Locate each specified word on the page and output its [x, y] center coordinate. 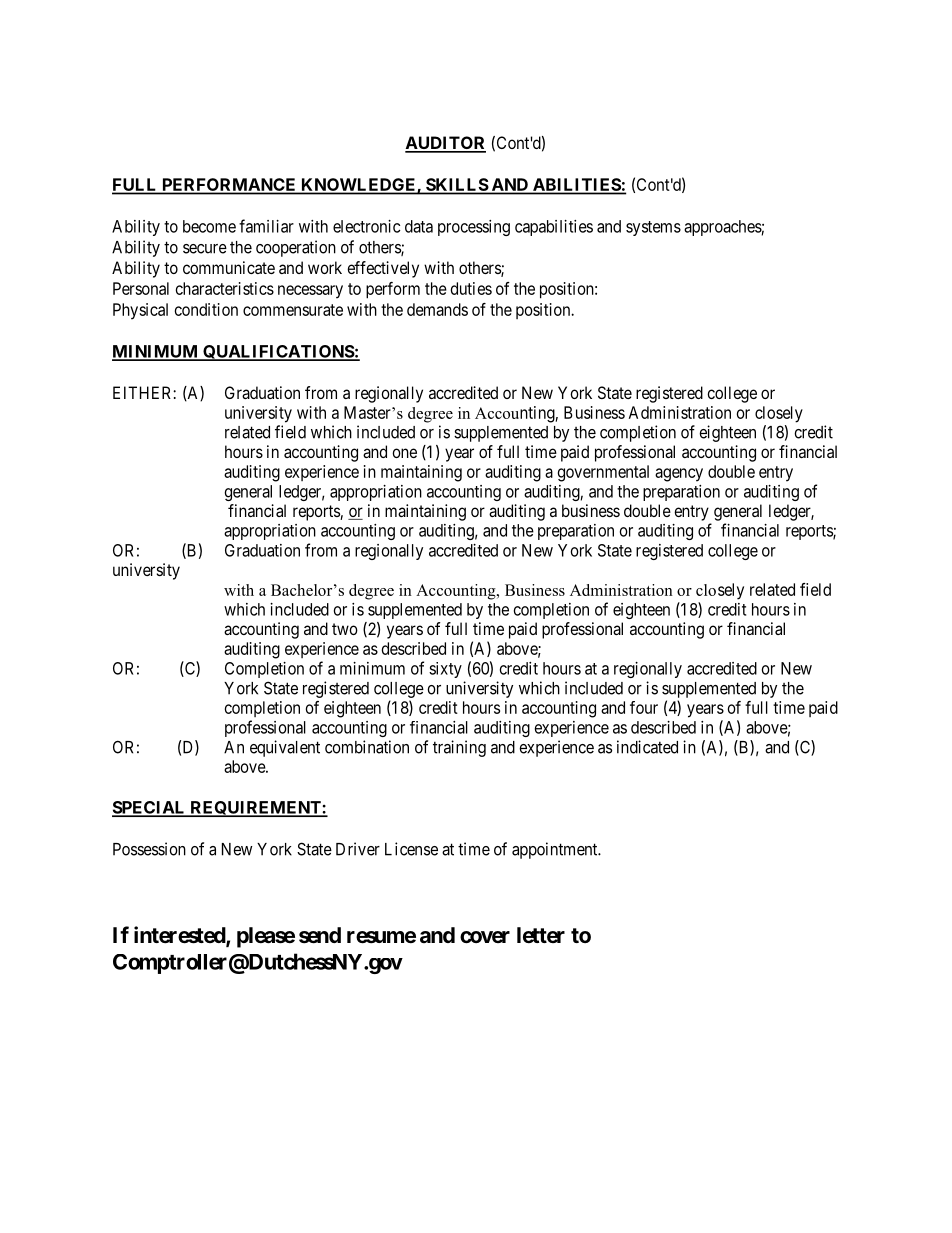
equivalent [285, 748]
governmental [603, 473]
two [345, 629]
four [644, 707]
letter [541, 935]
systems [653, 228]
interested [180, 936]
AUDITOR [445, 144]
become [209, 226]
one [404, 453]
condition [206, 309]
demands [437, 309]
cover [485, 937]
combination [367, 747]
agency [679, 475]
